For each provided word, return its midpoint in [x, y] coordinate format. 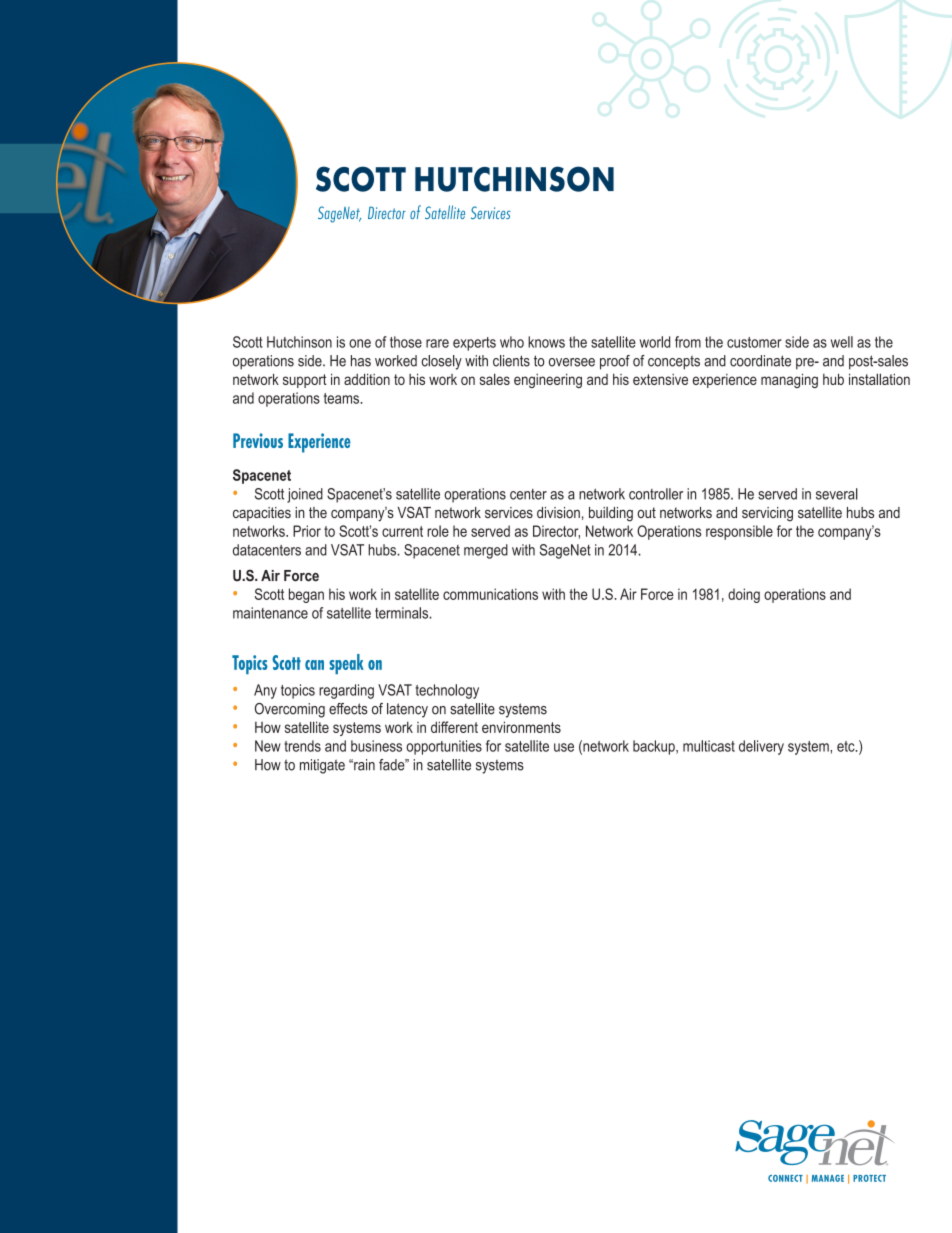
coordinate [760, 361]
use [564, 747]
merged [486, 551]
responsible [739, 532]
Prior [307, 531]
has [361, 361]
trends [302, 746]
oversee [572, 362]
